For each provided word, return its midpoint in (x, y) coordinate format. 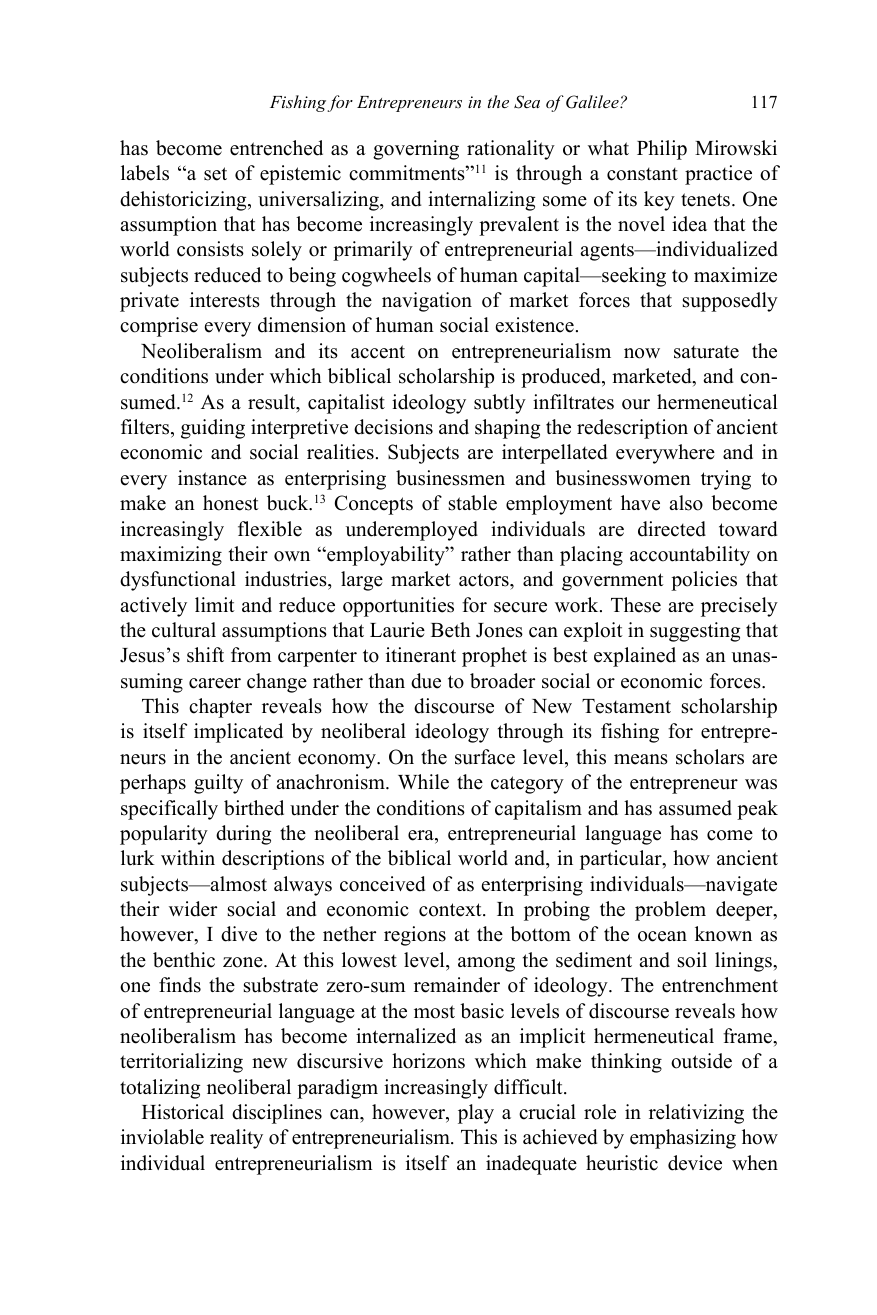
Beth (451, 630)
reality (236, 1139)
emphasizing (683, 1139)
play (476, 1114)
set (215, 174)
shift (205, 655)
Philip (662, 150)
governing (416, 150)
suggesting (695, 632)
